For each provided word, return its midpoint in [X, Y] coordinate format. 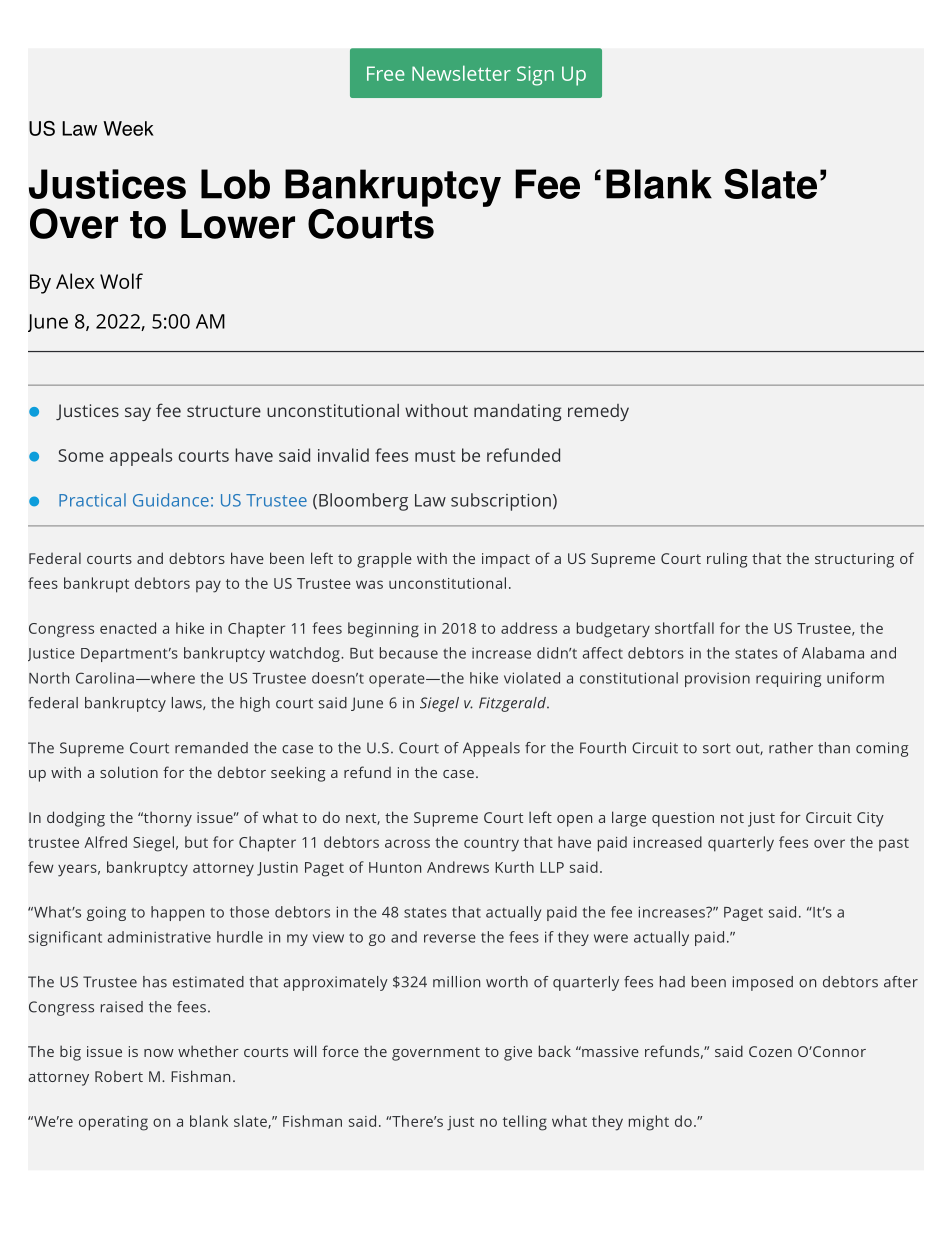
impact [506, 560]
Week [128, 128]
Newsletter [461, 73]
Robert [119, 1076]
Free [386, 73]
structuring [854, 560]
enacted [128, 628]
